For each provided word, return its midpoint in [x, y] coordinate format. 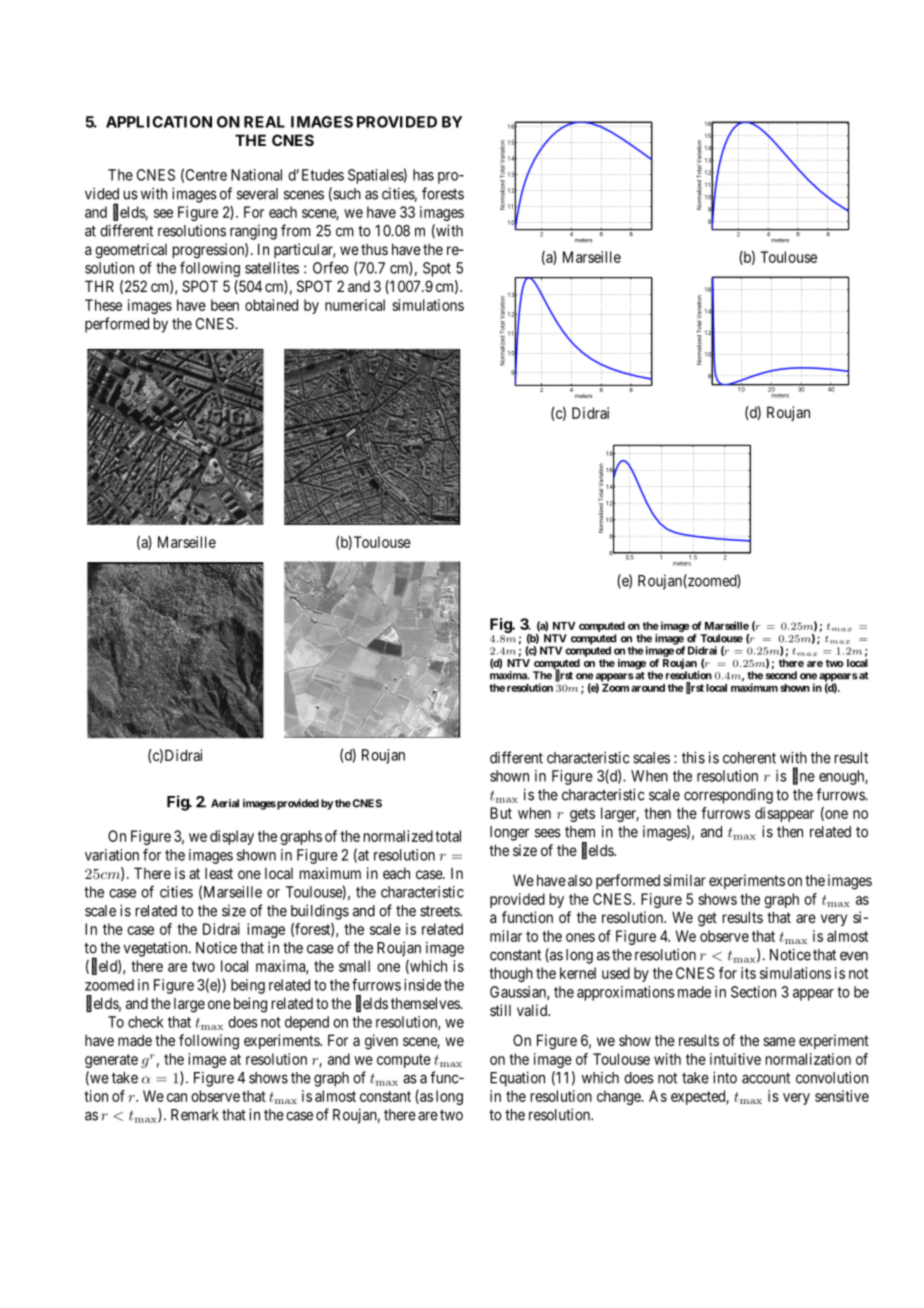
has [423, 175]
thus [374, 249]
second [781, 675]
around [648, 688]
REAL [264, 122]
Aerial [225, 803]
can [177, 1097]
